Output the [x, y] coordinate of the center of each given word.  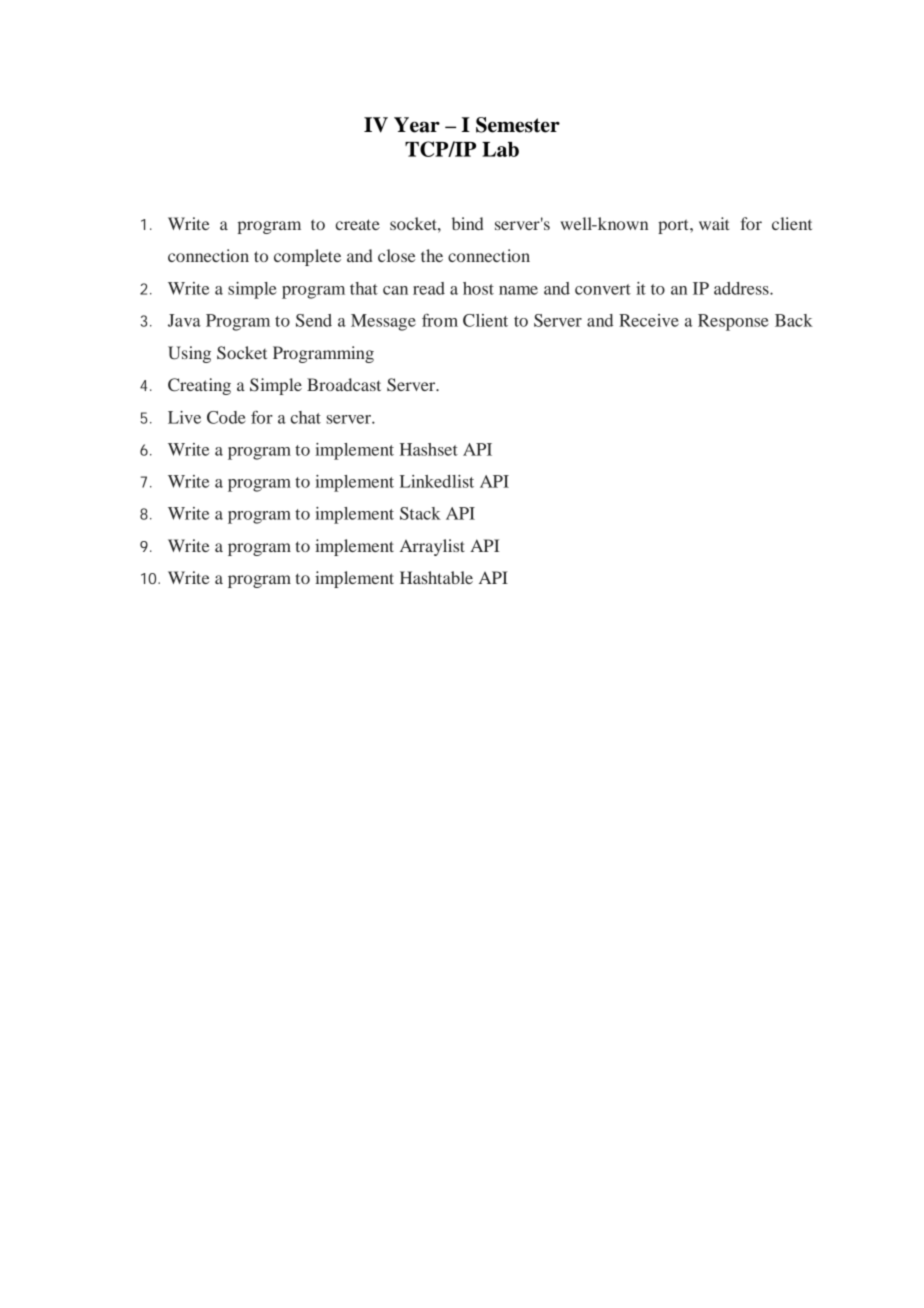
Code [226, 417]
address [742, 288]
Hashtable [436, 577]
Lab [500, 149]
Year [417, 125]
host [478, 288]
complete [307, 257]
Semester [518, 125]
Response [733, 322]
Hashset [429, 449]
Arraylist [432, 547]
